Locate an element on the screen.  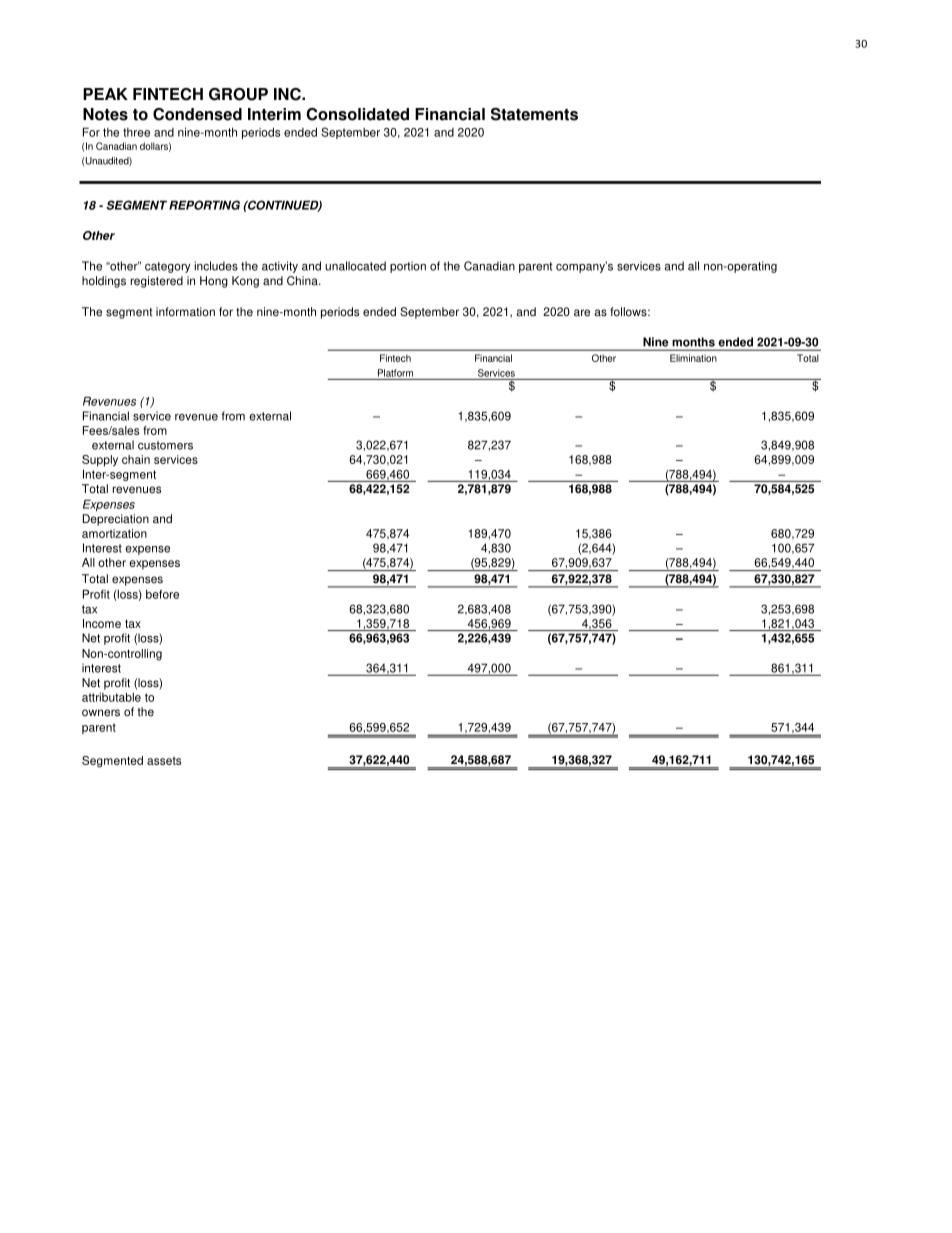
Consolidated is located at coordinates (357, 114).
